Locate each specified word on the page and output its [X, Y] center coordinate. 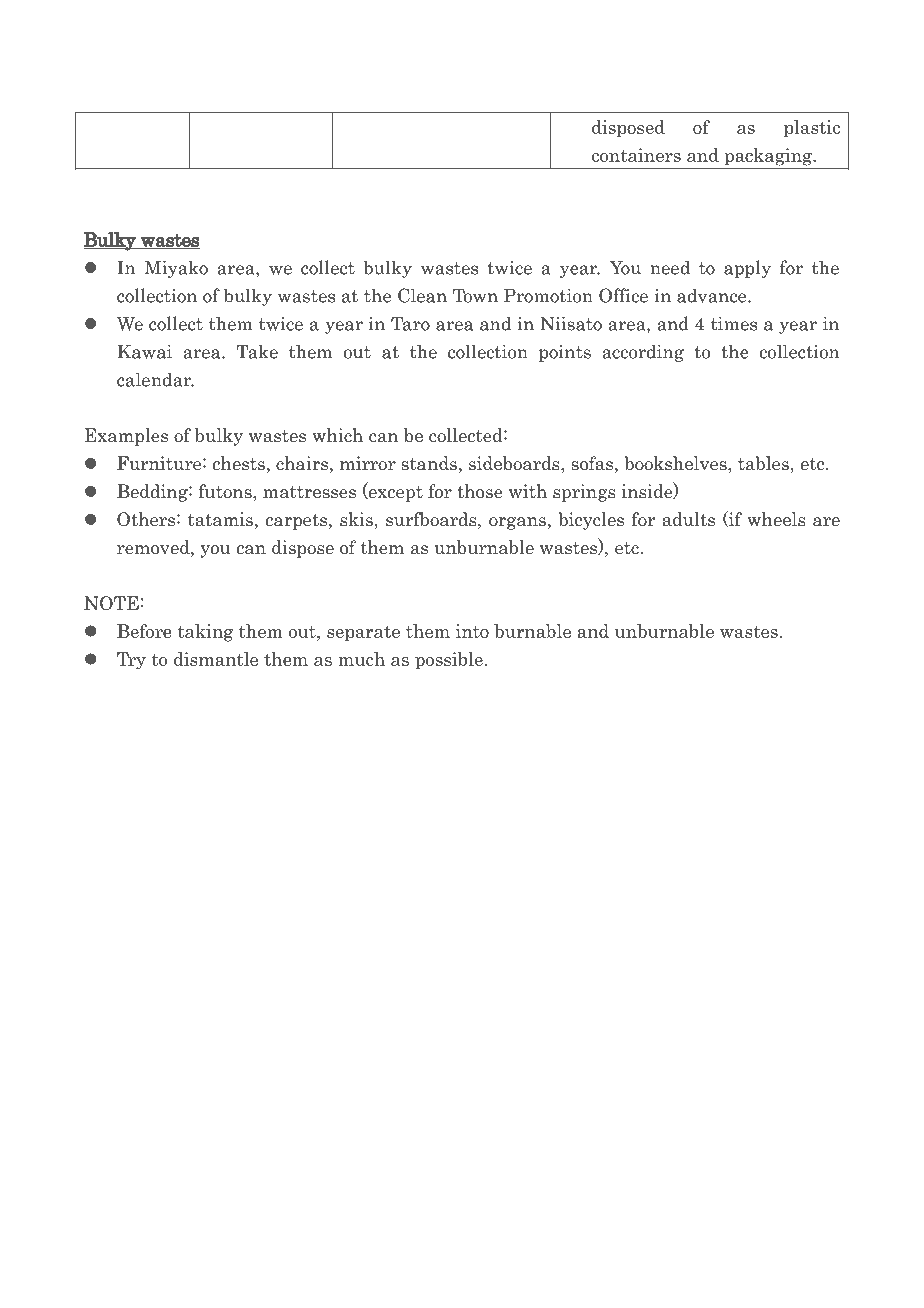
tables [763, 463]
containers [636, 155]
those [480, 491]
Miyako [176, 269]
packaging [769, 157]
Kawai [144, 351]
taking [205, 633]
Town [475, 295]
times [734, 323]
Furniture [160, 463]
